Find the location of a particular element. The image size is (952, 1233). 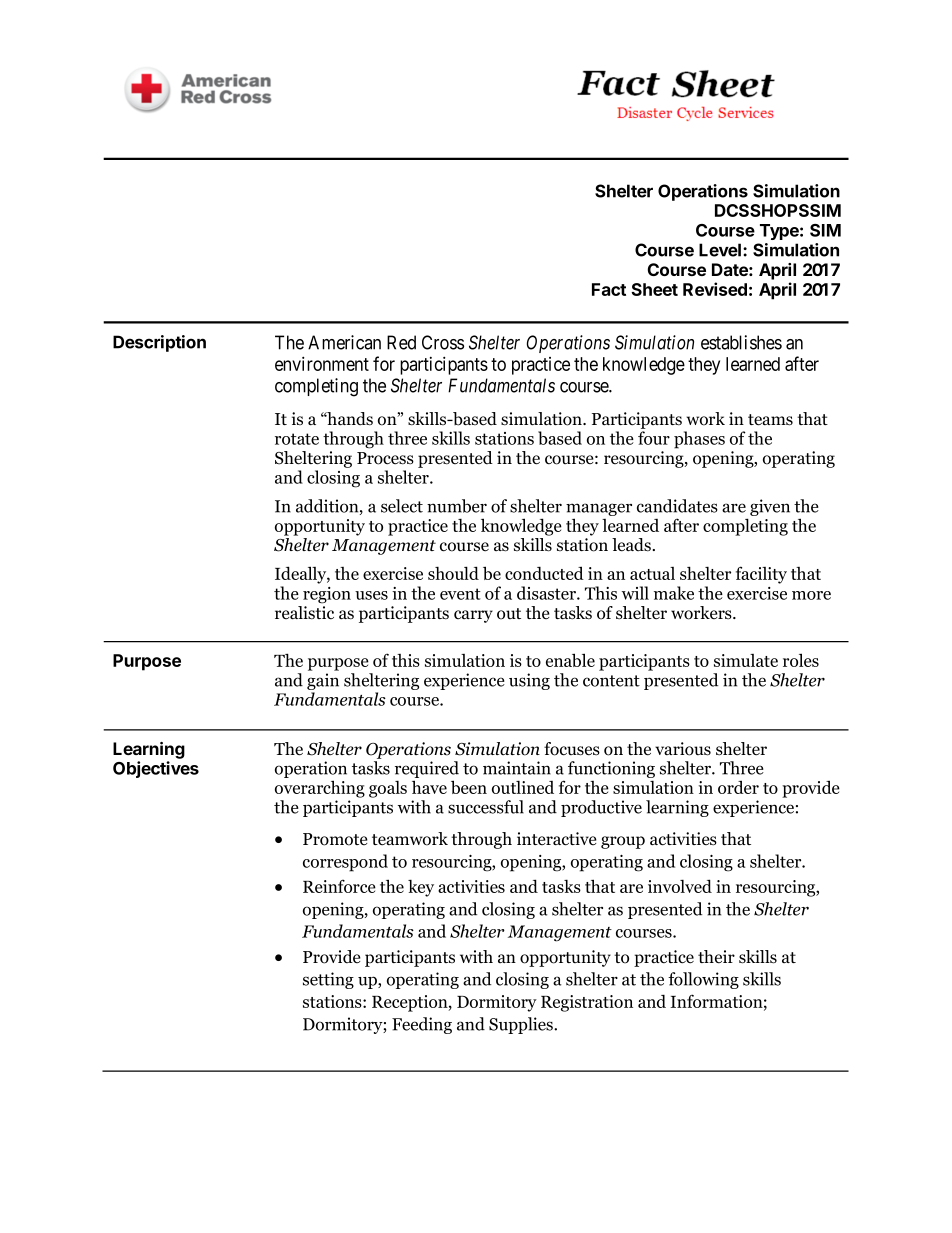

setting is located at coordinates (328, 980).
